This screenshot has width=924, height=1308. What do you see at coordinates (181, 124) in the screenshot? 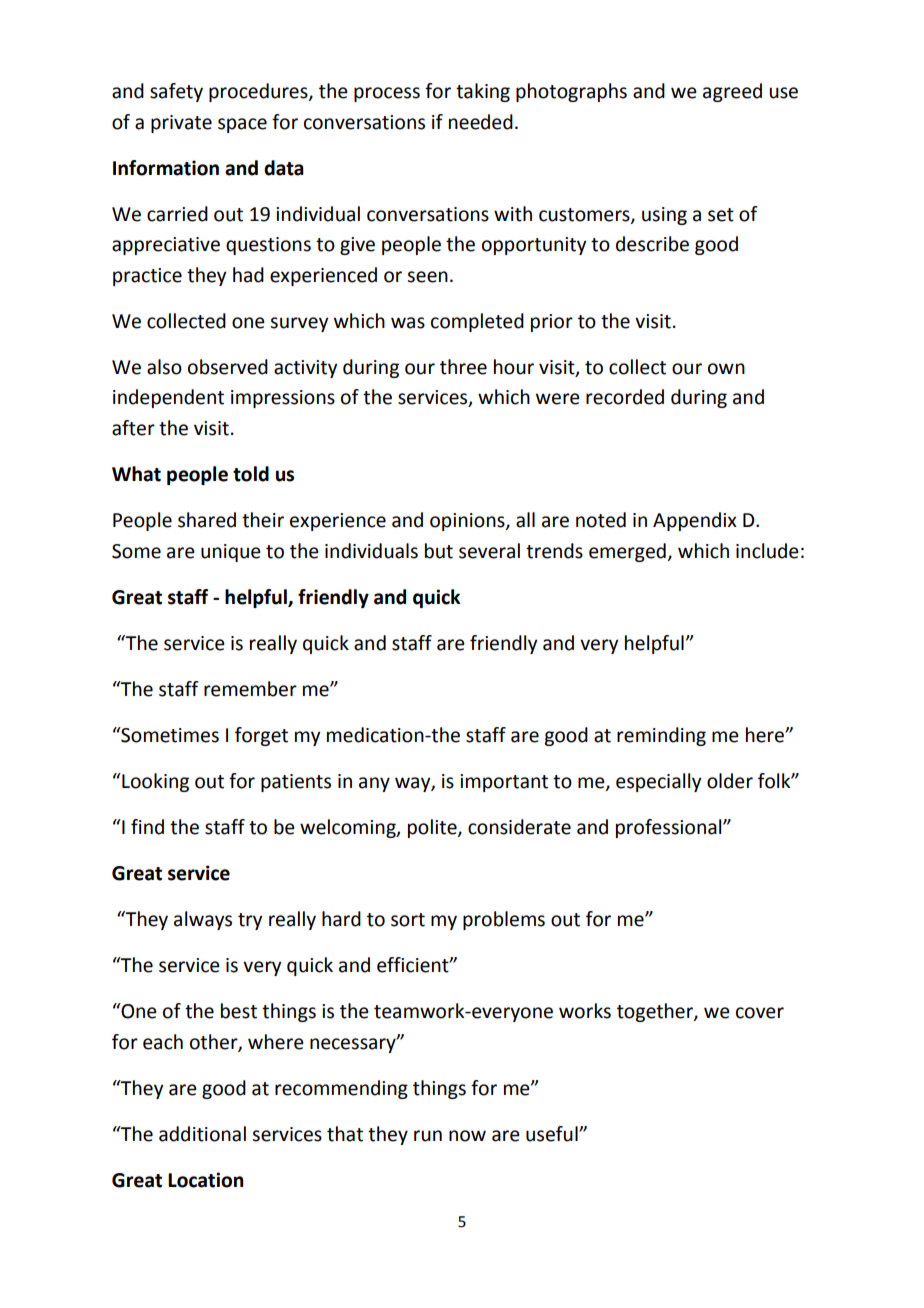
I see `private` at bounding box center [181, 124].
